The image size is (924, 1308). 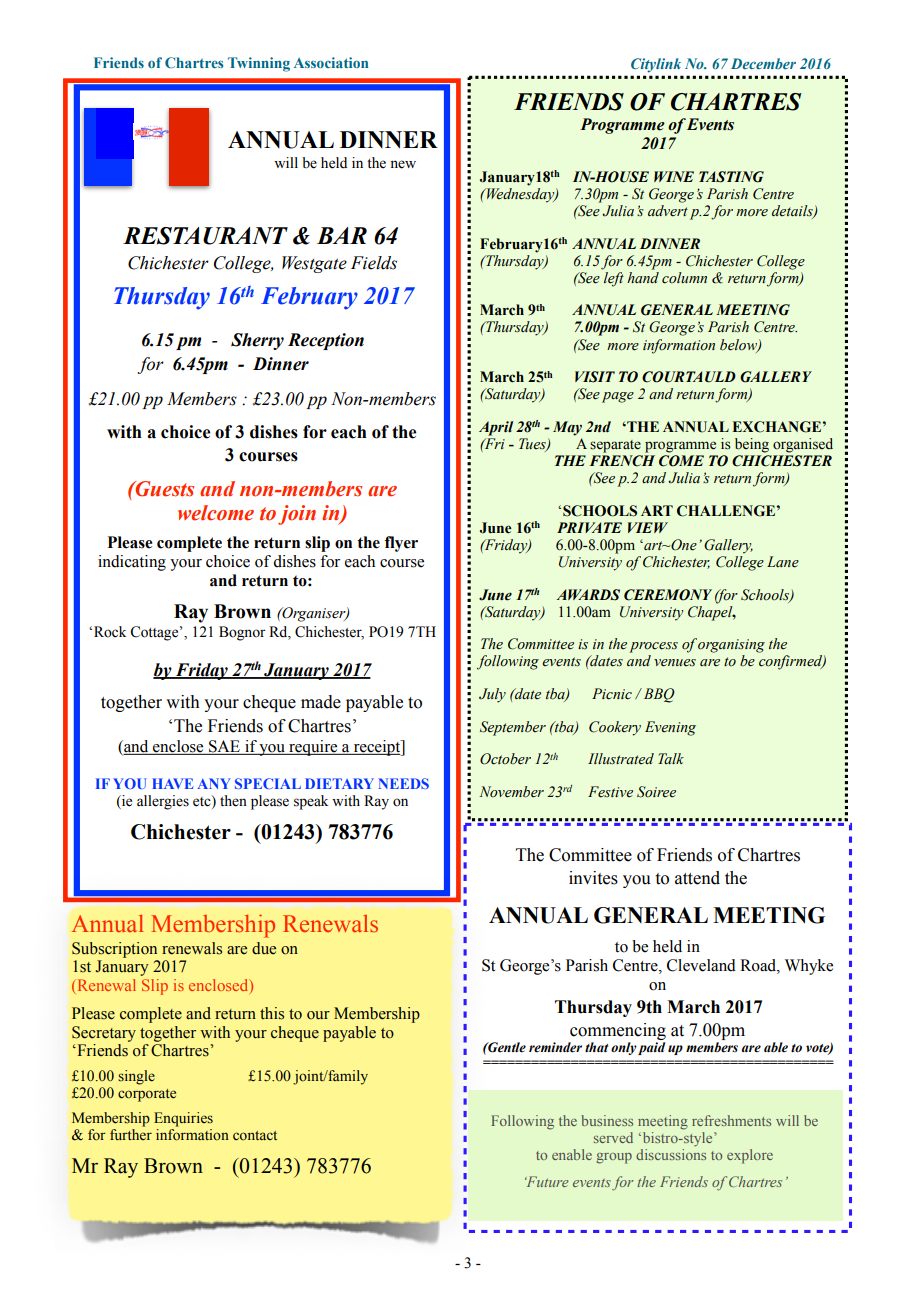 What do you see at coordinates (622, 461) in the screenshot?
I see `FRENCH` at bounding box center [622, 461].
